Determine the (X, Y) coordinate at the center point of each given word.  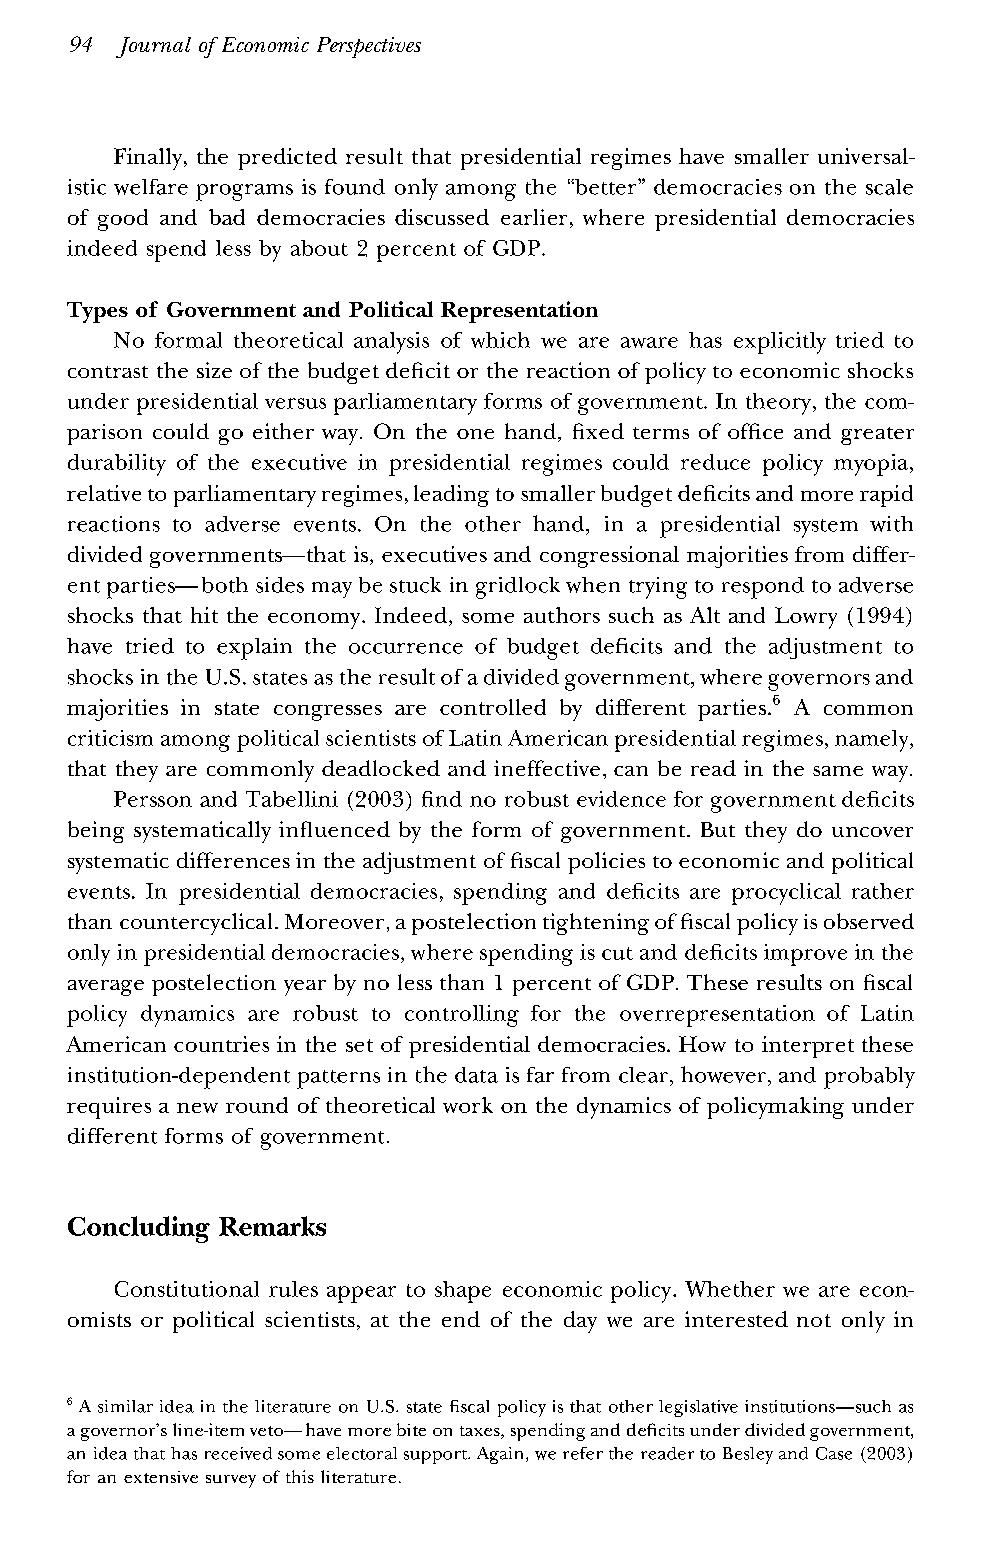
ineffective (547, 768)
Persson (153, 799)
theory (778, 404)
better (606, 187)
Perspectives (369, 47)
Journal (153, 47)
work (468, 1105)
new (197, 1108)
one (475, 434)
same (838, 771)
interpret (808, 1047)
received (238, 1453)
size (214, 370)
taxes (481, 1432)
